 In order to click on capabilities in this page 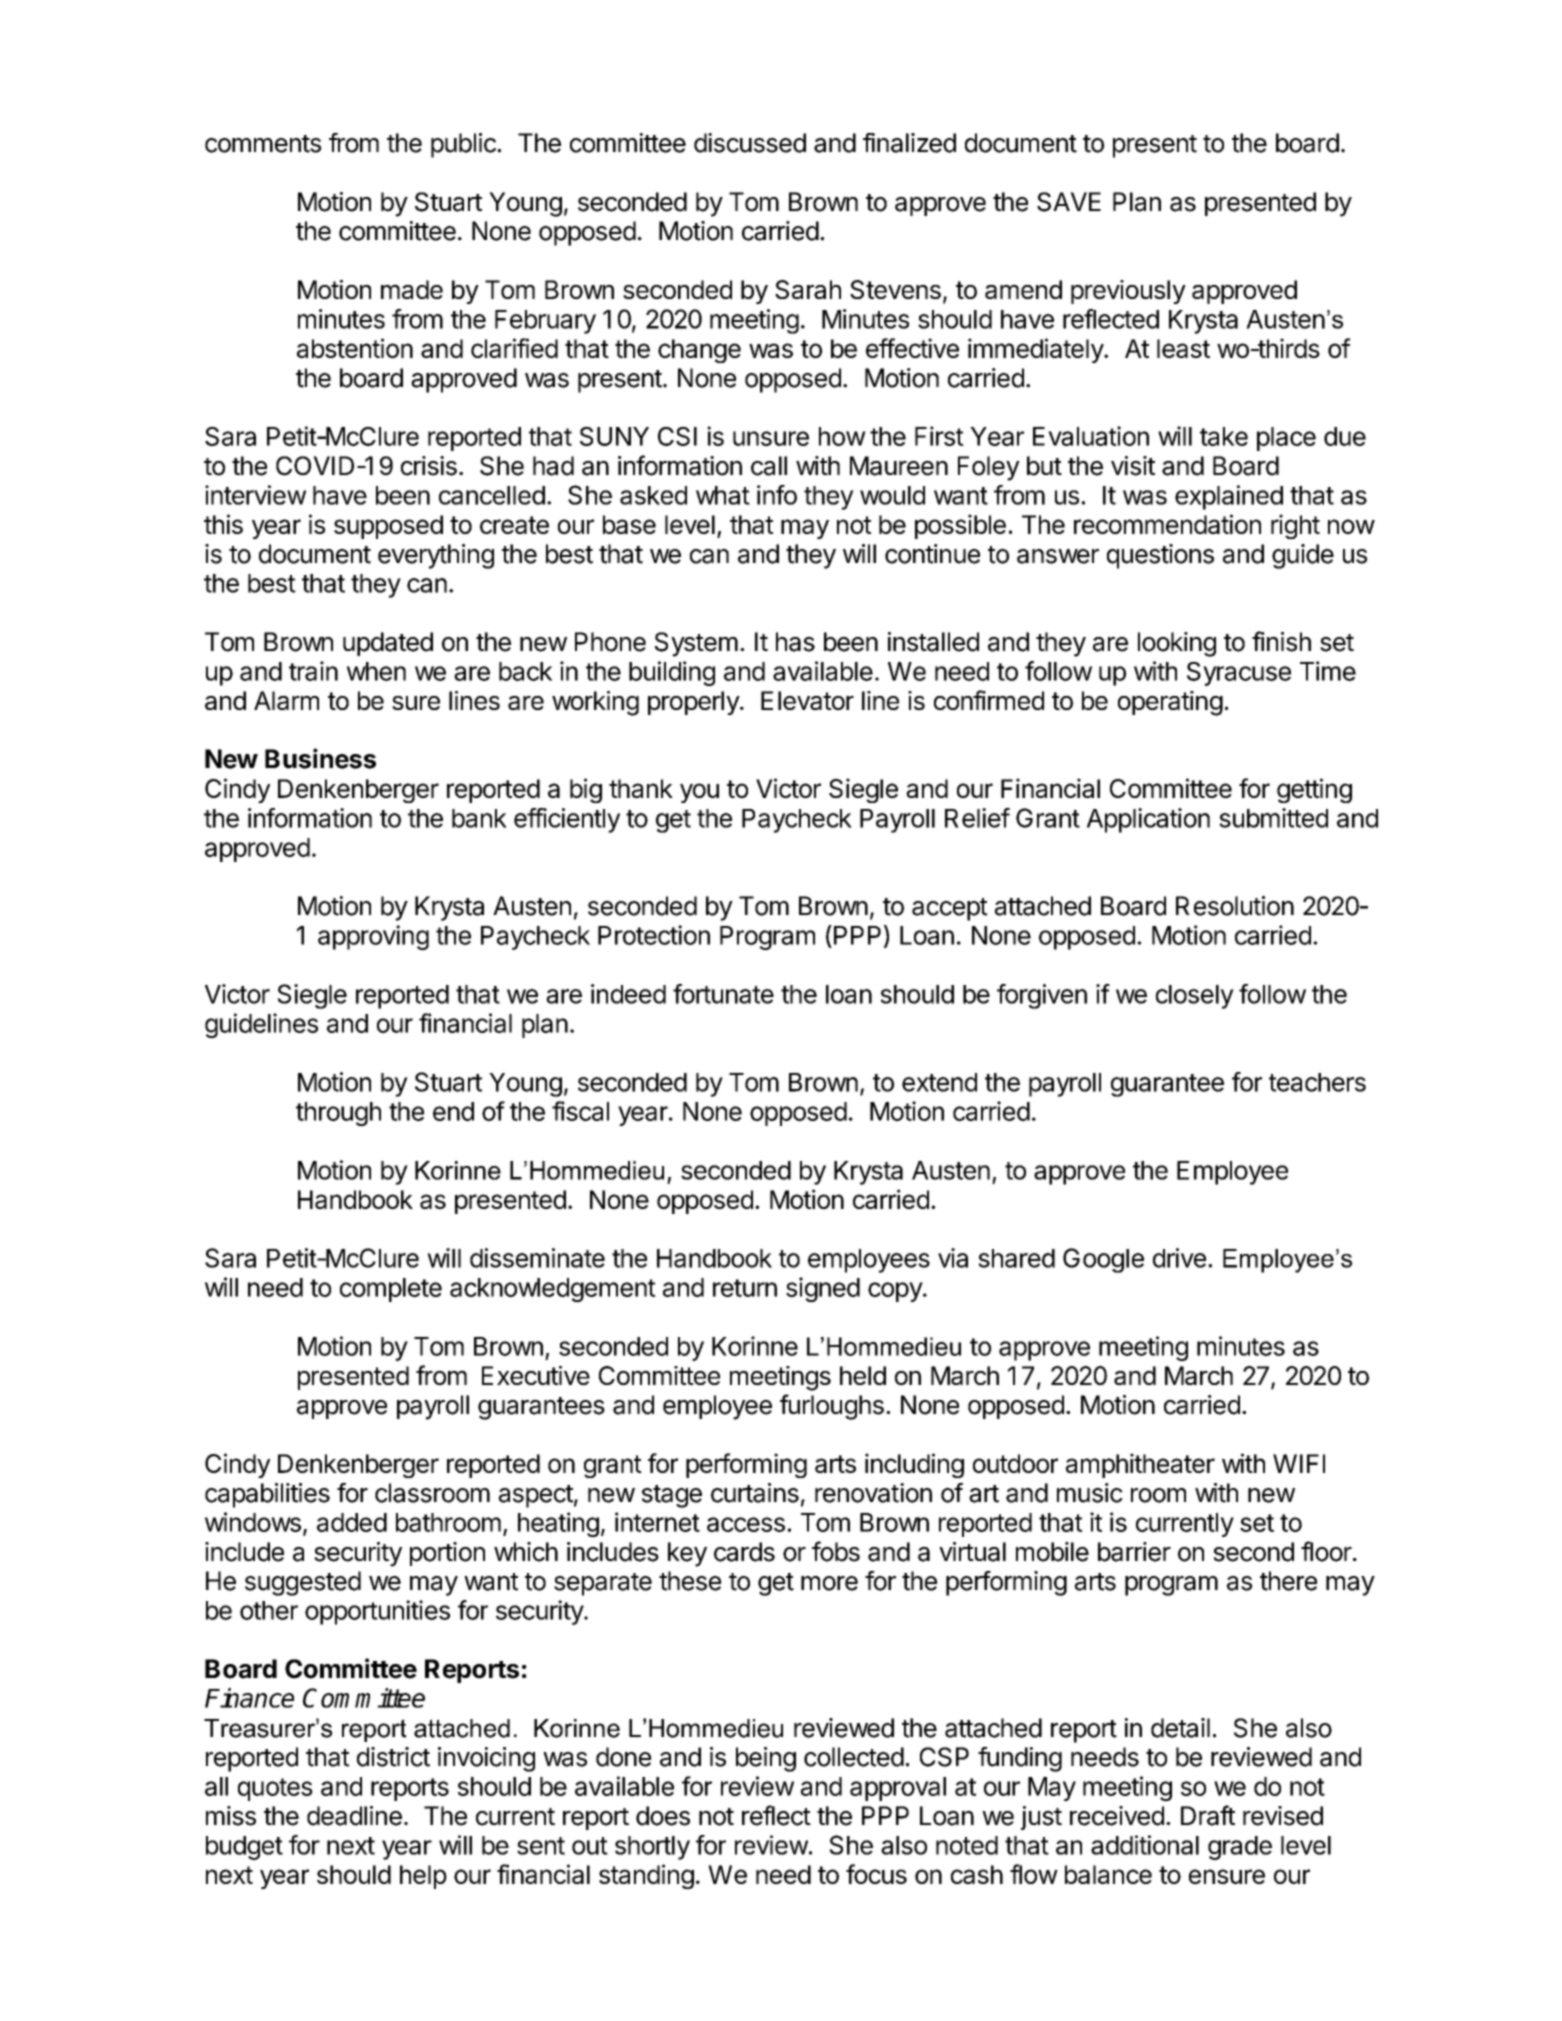, I will do `click(267, 1495)`.
